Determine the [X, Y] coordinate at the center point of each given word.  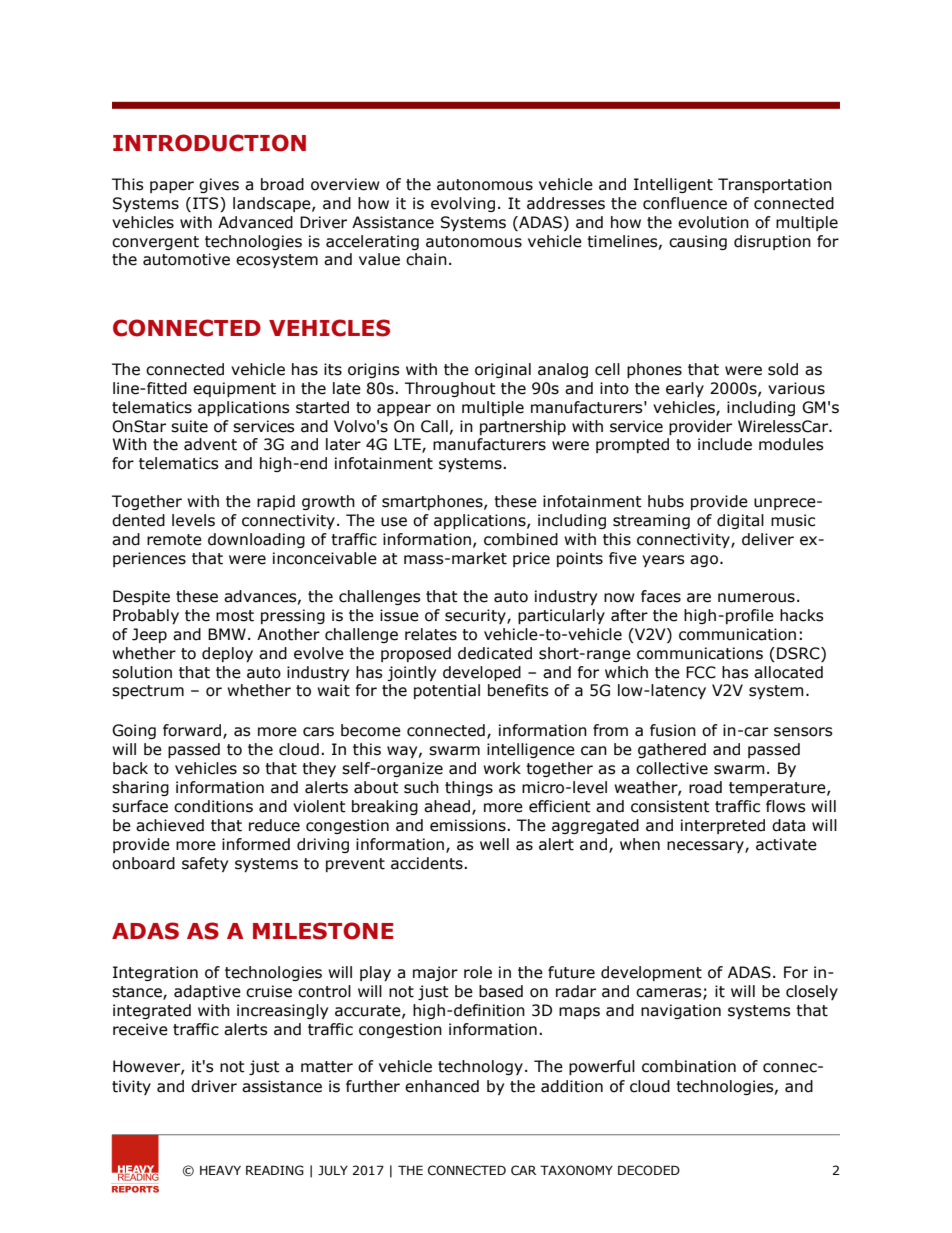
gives [219, 185]
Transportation [775, 185]
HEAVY [220, 1170]
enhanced [442, 1086]
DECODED [649, 1170]
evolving [463, 204]
